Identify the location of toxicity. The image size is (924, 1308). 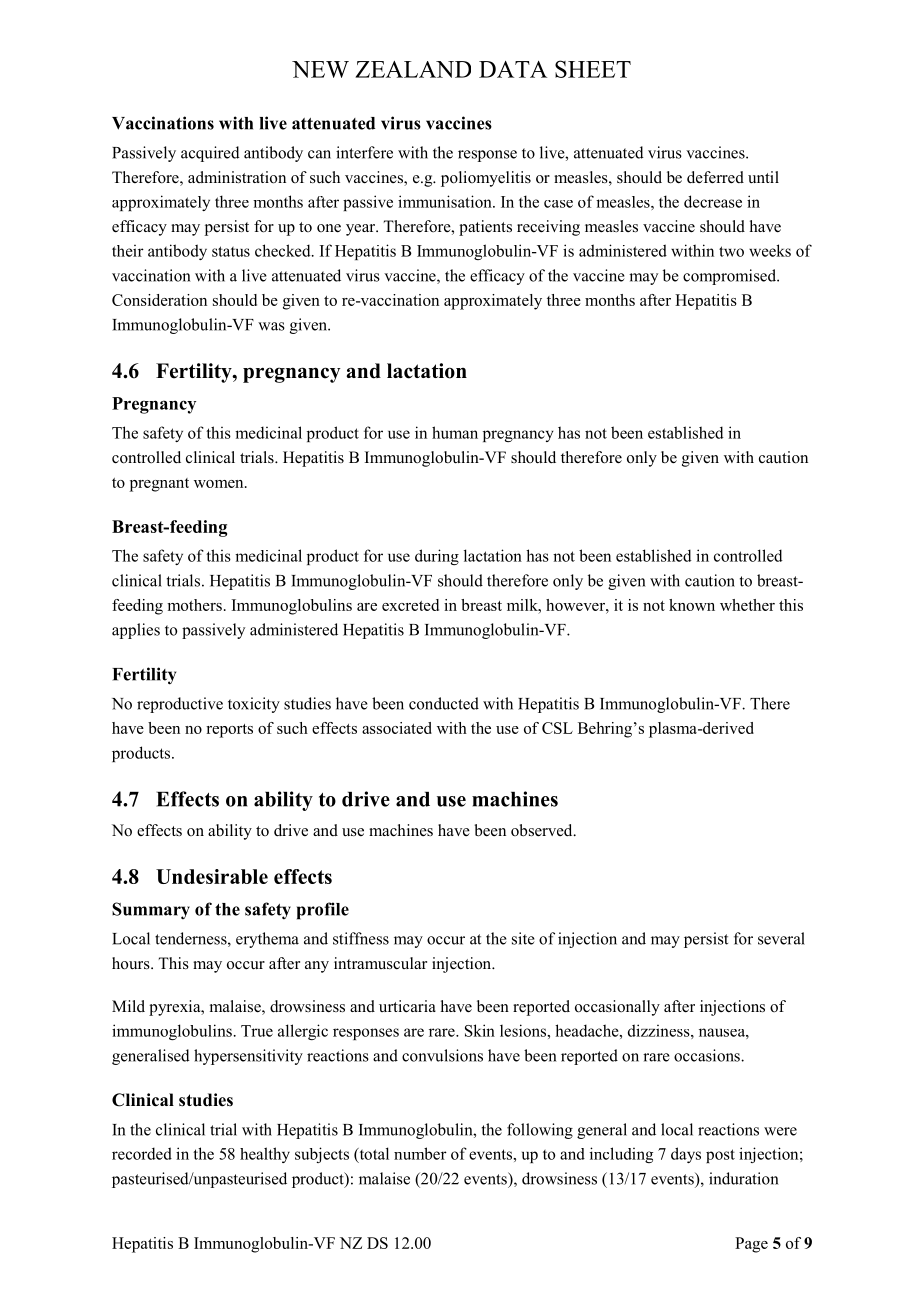
(254, 705).
